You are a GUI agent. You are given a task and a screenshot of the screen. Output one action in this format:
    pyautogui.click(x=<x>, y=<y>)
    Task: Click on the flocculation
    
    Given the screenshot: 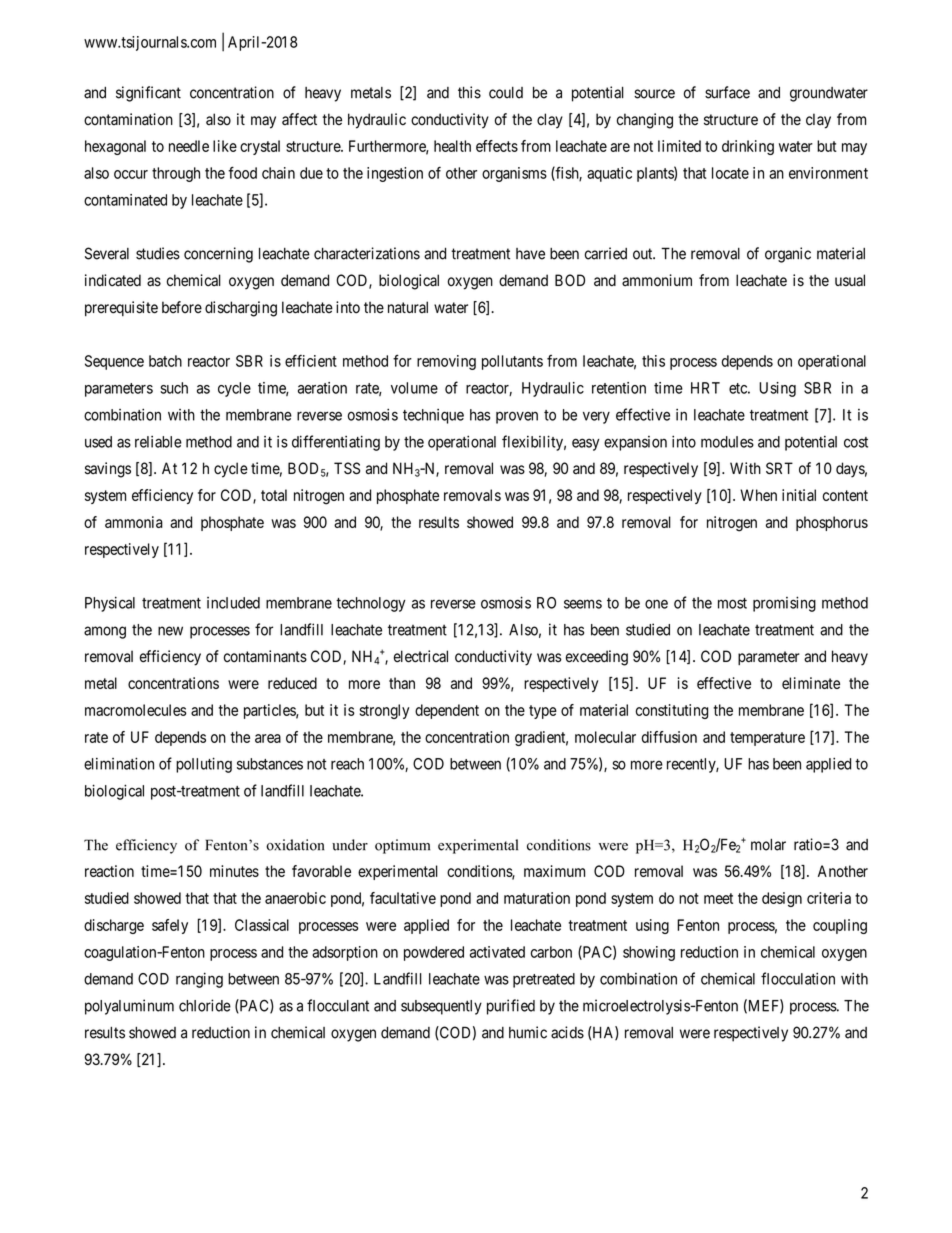 What is the action you would take?
    pyautogui.click(x=798, y=978)
